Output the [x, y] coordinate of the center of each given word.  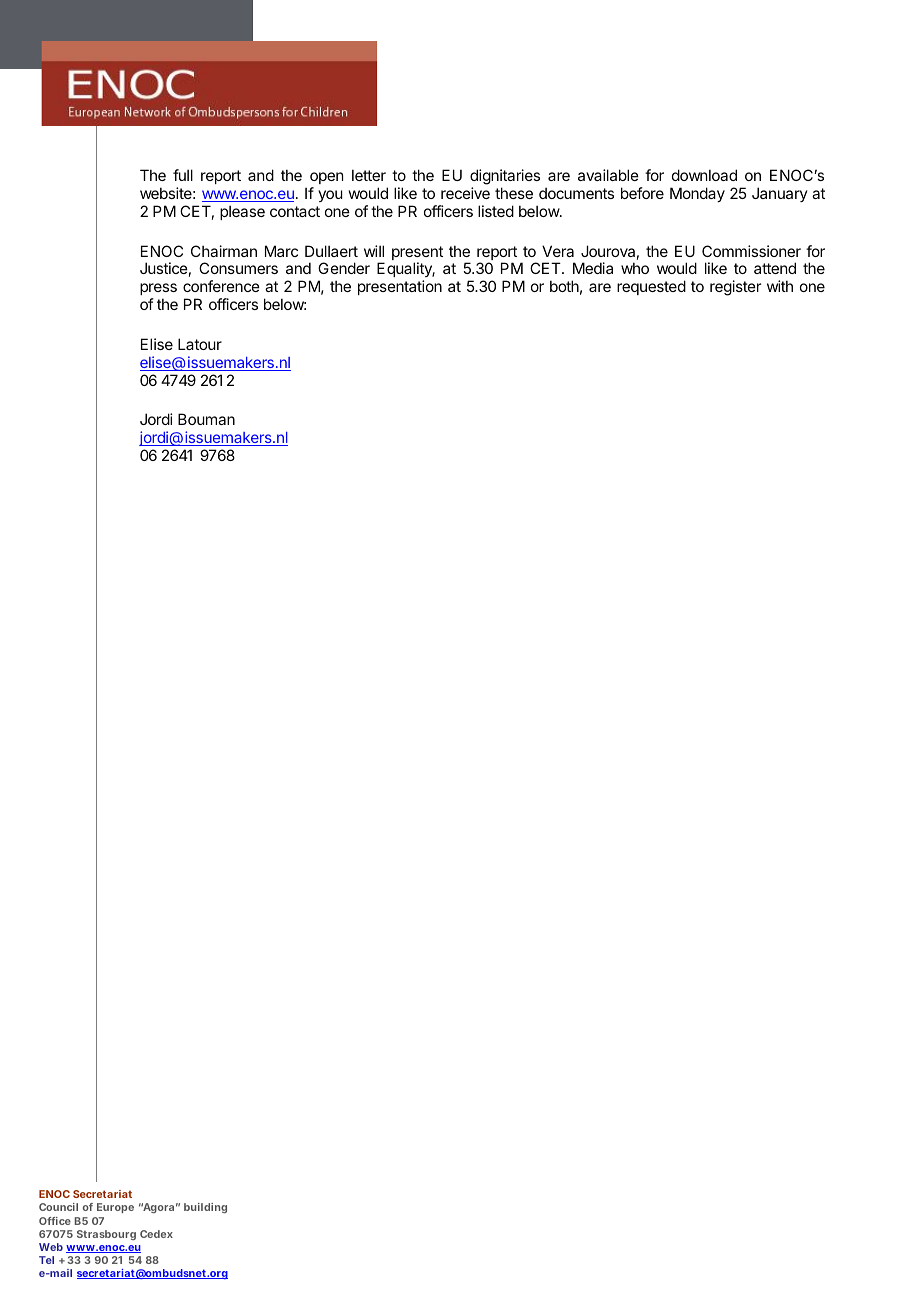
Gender [344, 268]
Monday [697, 194]
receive [465, 193]
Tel [46, 1260]
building [205, 1208]
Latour [200, 344]
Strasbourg [106, 1235]
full [183, 175]
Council [58, 1207]
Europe [115, 1208]
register [735, 288]
